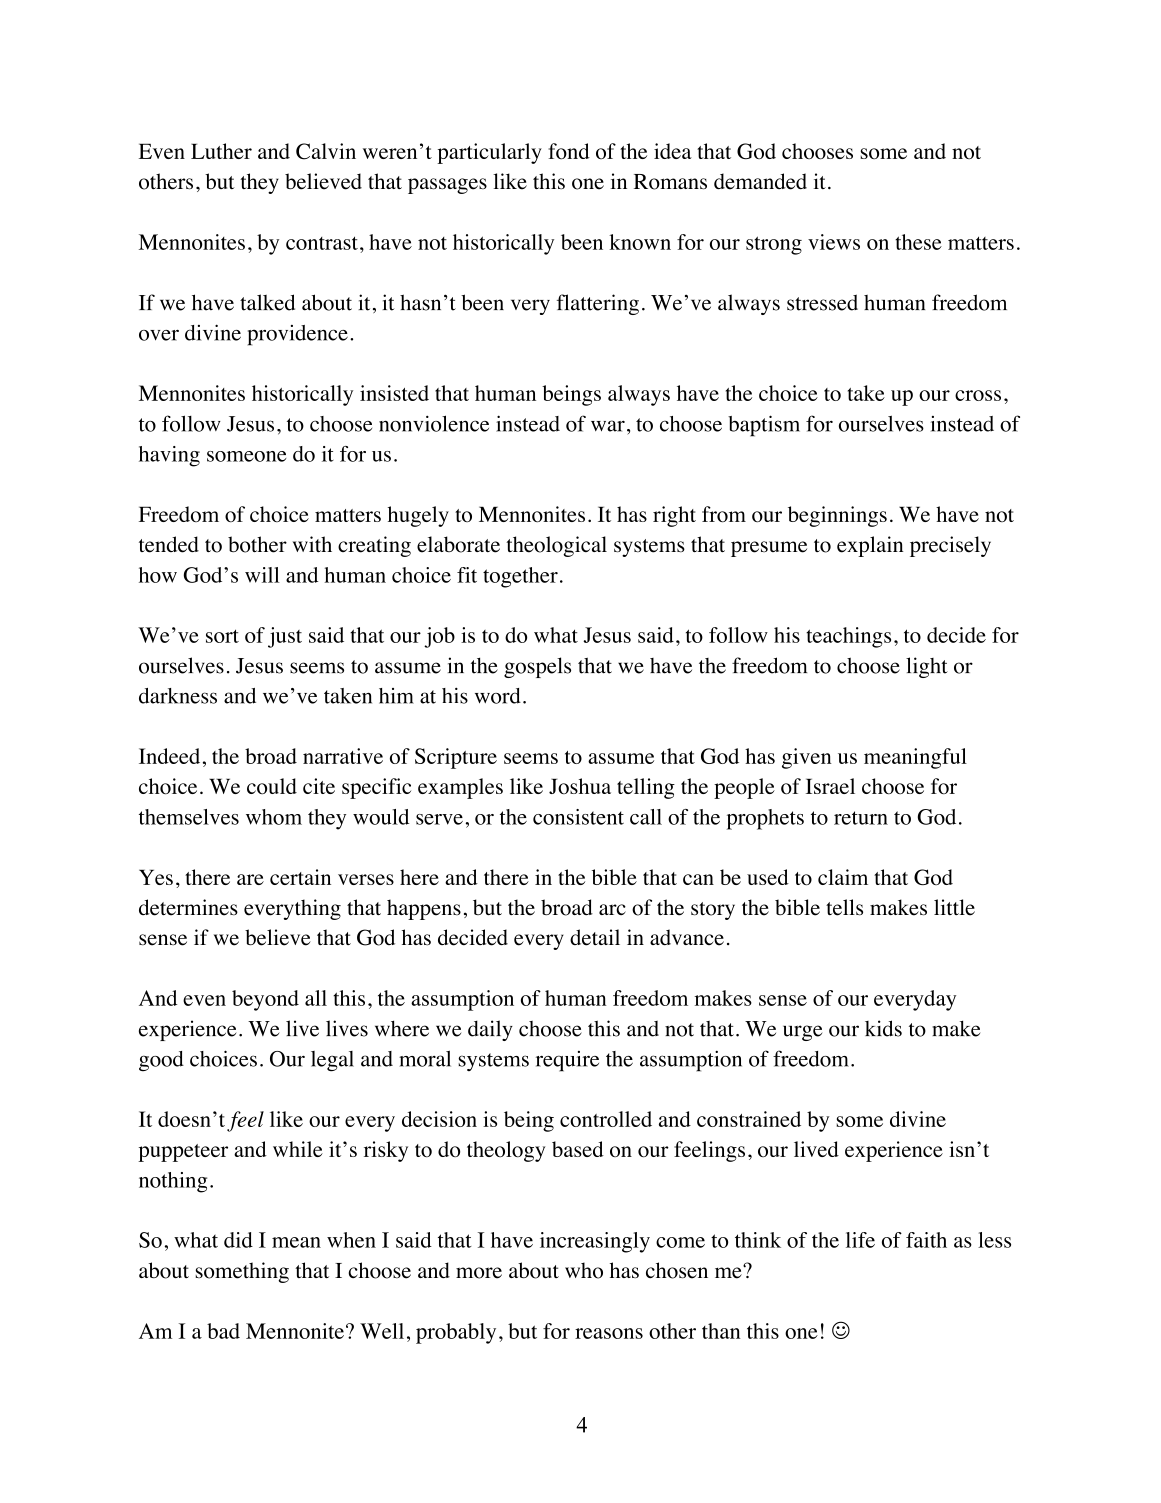 Image resolution: width=1161 pixels, height=1503 pixels. Describe the element at coordinates (556, 546) in the image. I see `theological` at that location.
